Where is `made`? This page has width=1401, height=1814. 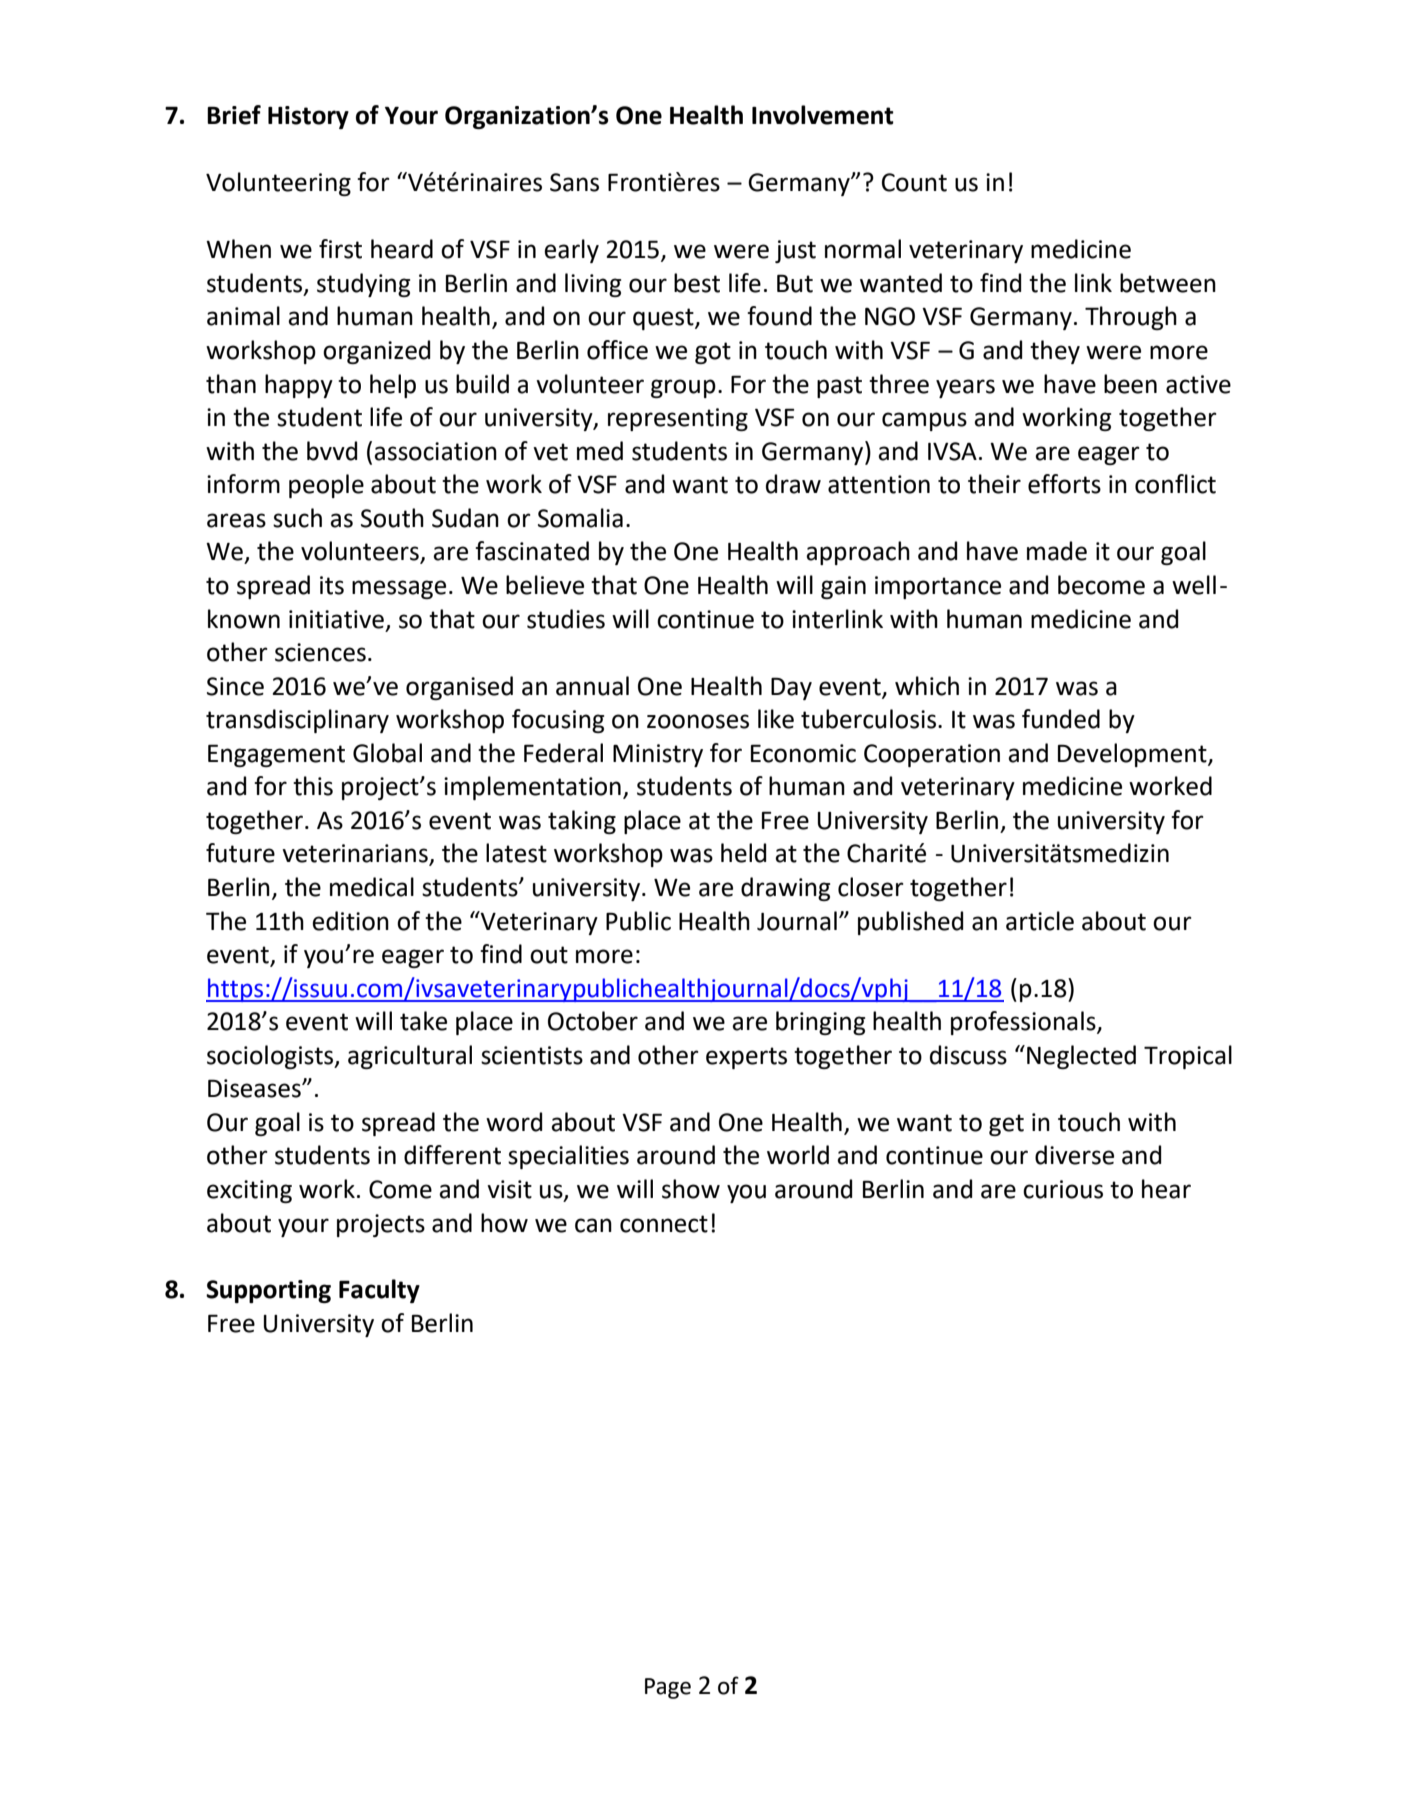
made is located at coordinates (1057, 551).
